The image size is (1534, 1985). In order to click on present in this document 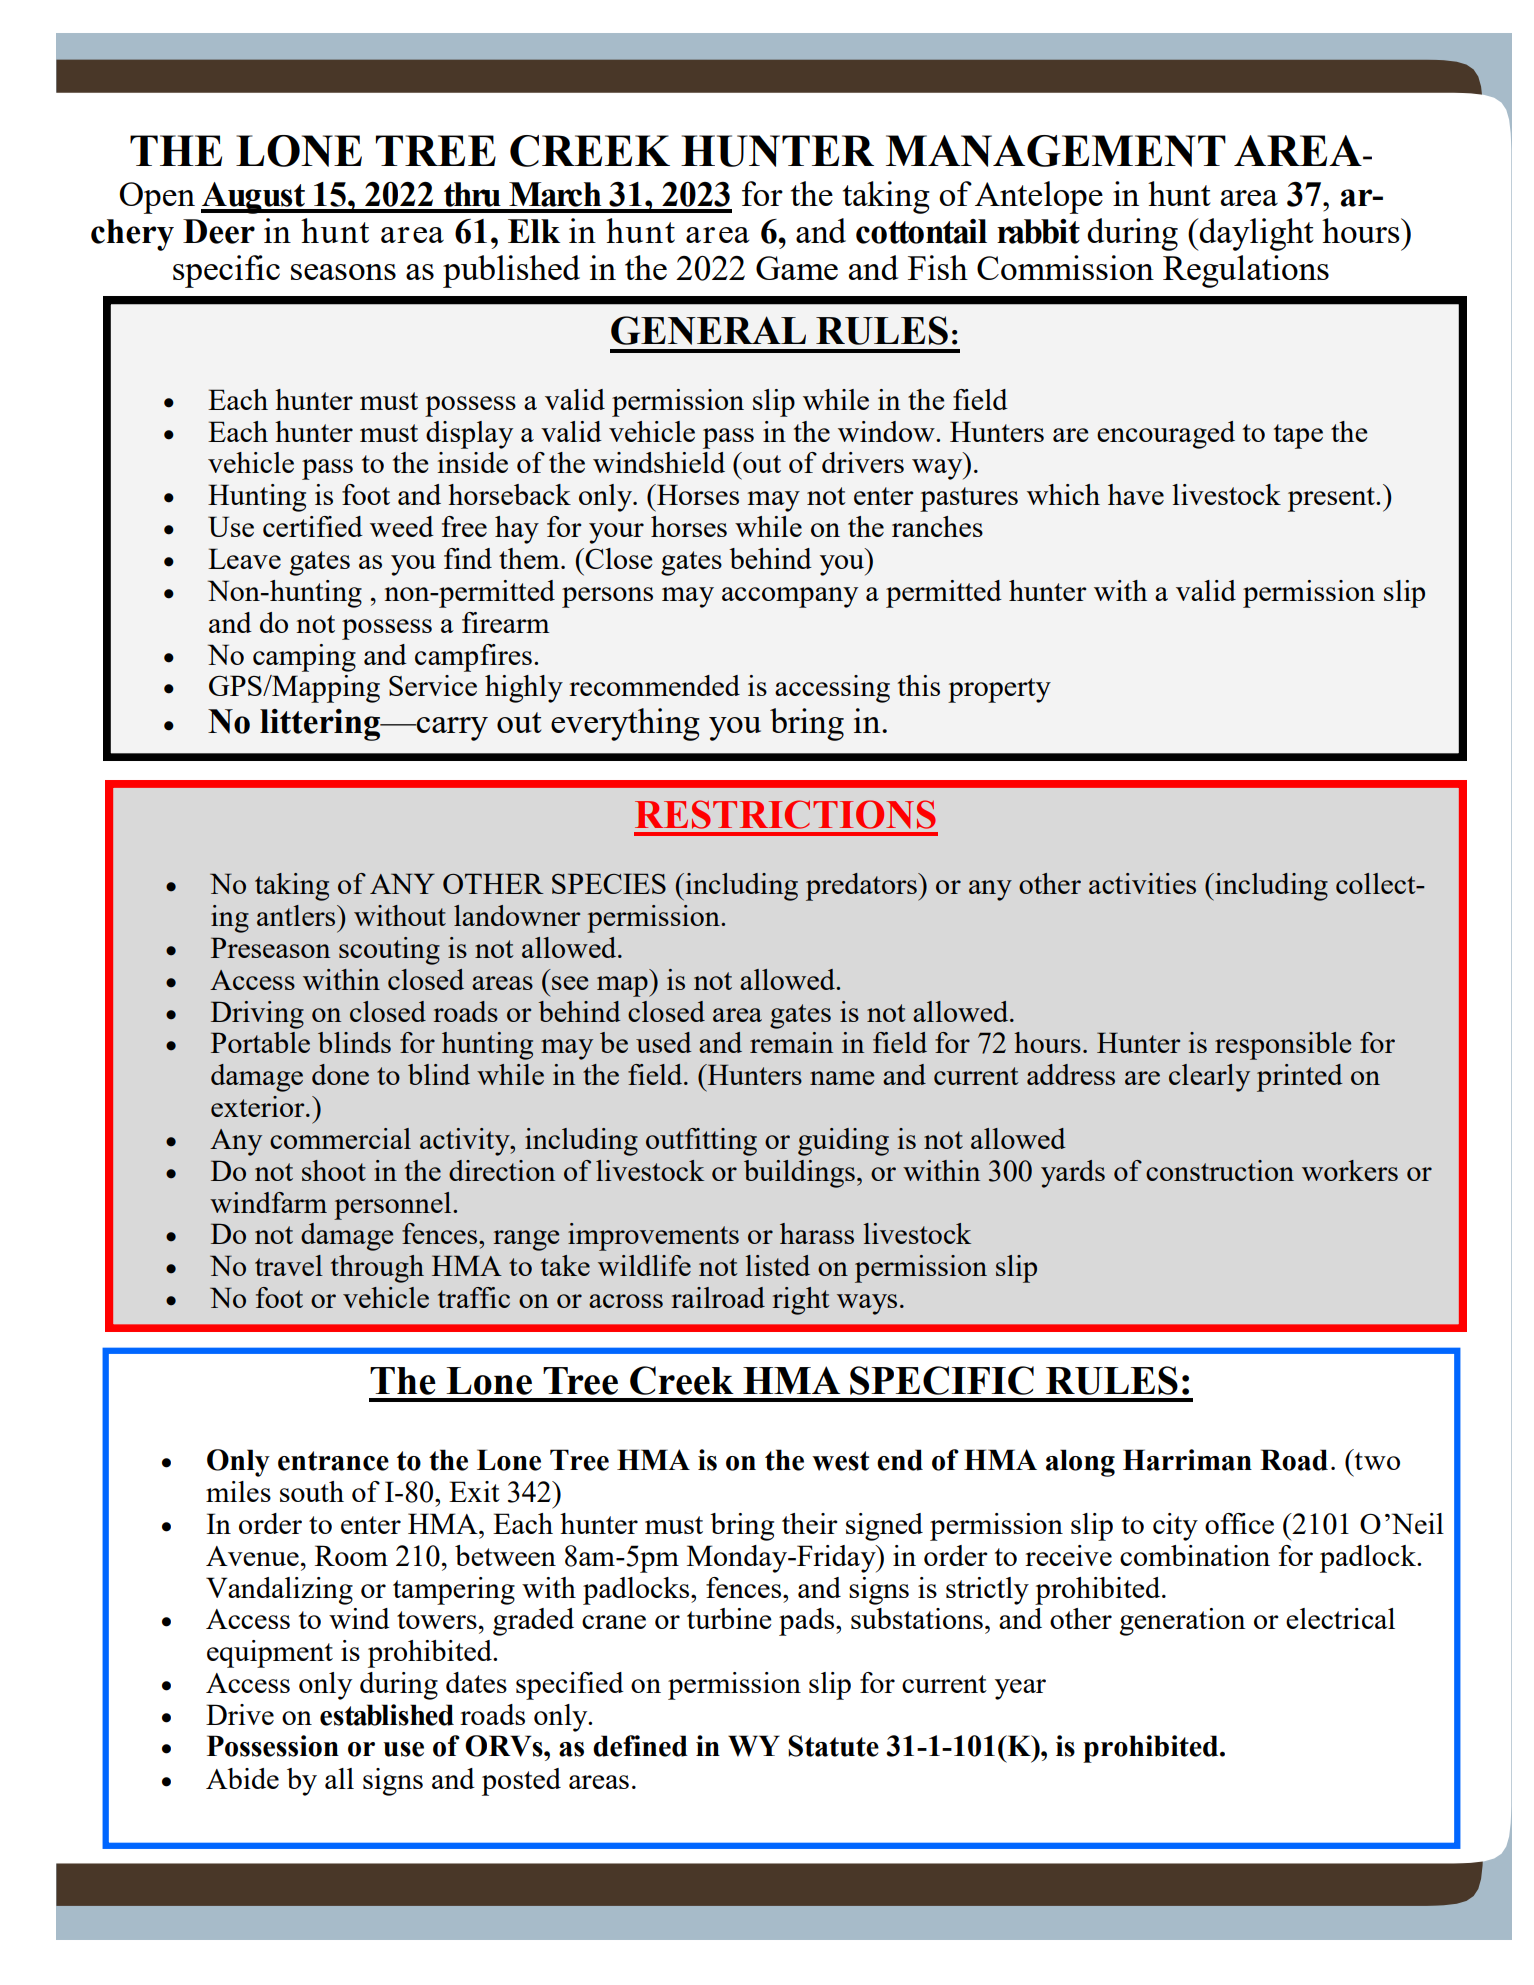, I will do `click(1332, 499)`.
